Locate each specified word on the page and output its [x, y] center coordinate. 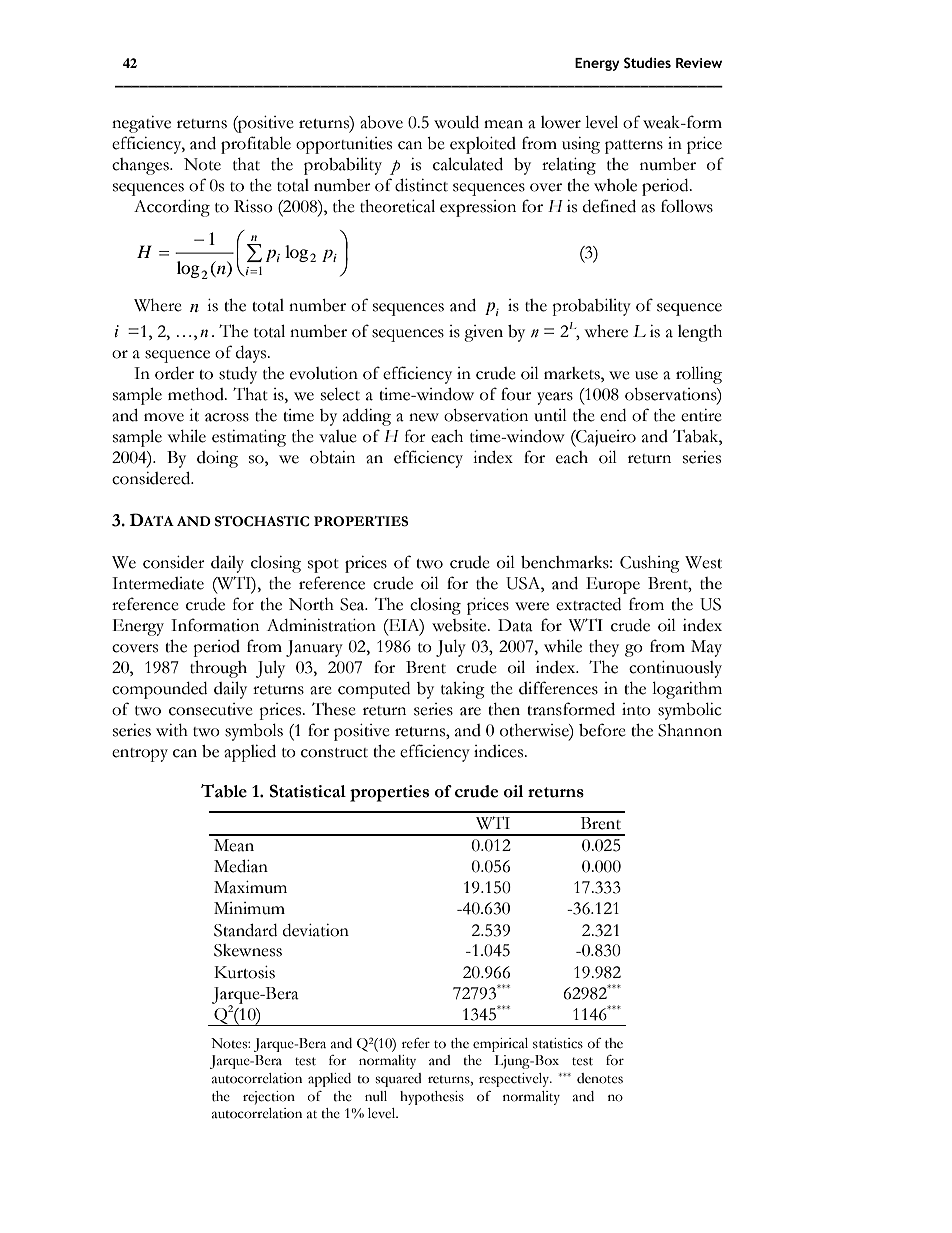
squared [398, 1080]
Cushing [650, 564]
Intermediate [158, 583]
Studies [647, 63]
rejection [269, 1098]
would [456, 122]
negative [141, 124]
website [460, 625]
